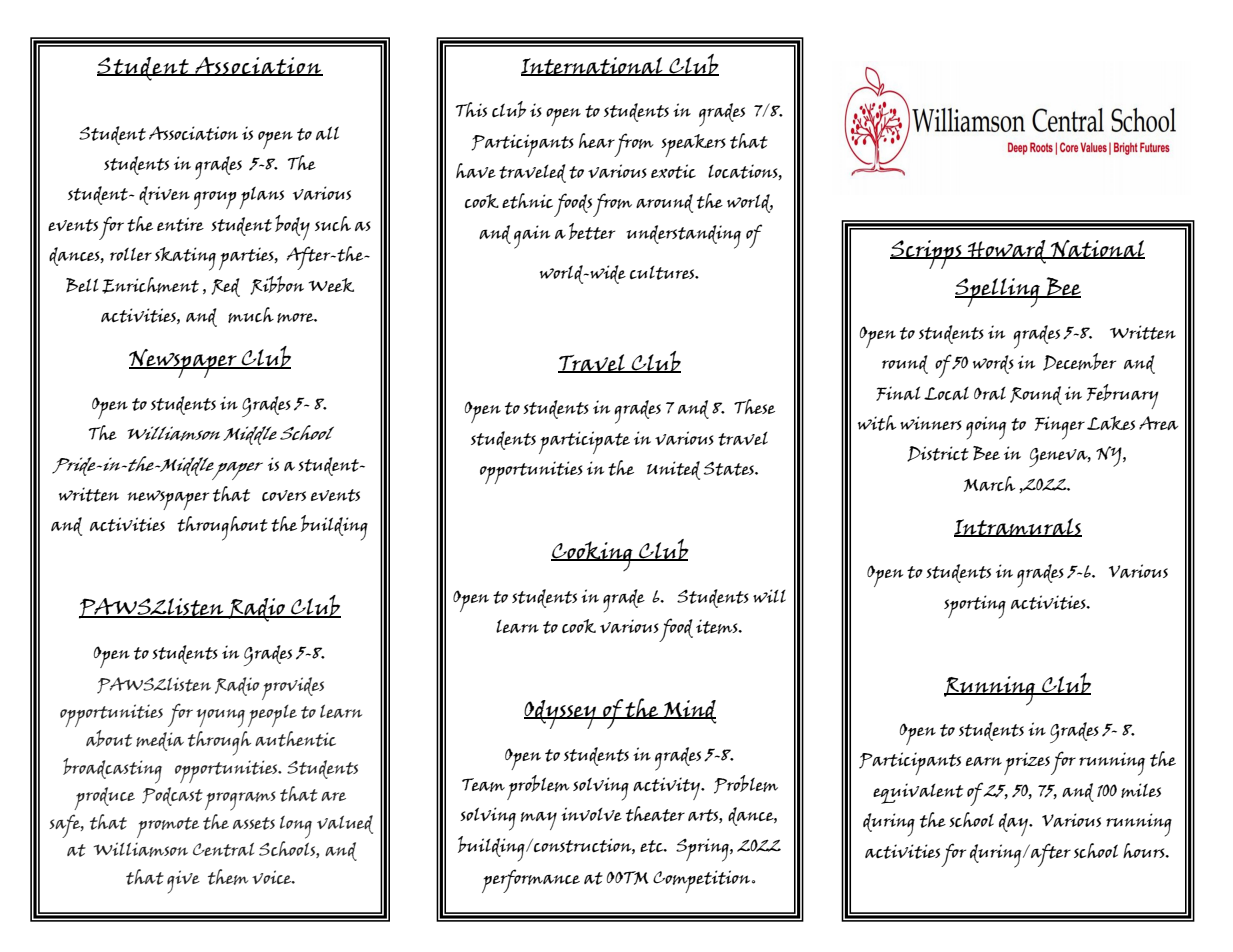 The height and width of the screenshot is (952, 1233). I want to click on United, so click(673, 470).
